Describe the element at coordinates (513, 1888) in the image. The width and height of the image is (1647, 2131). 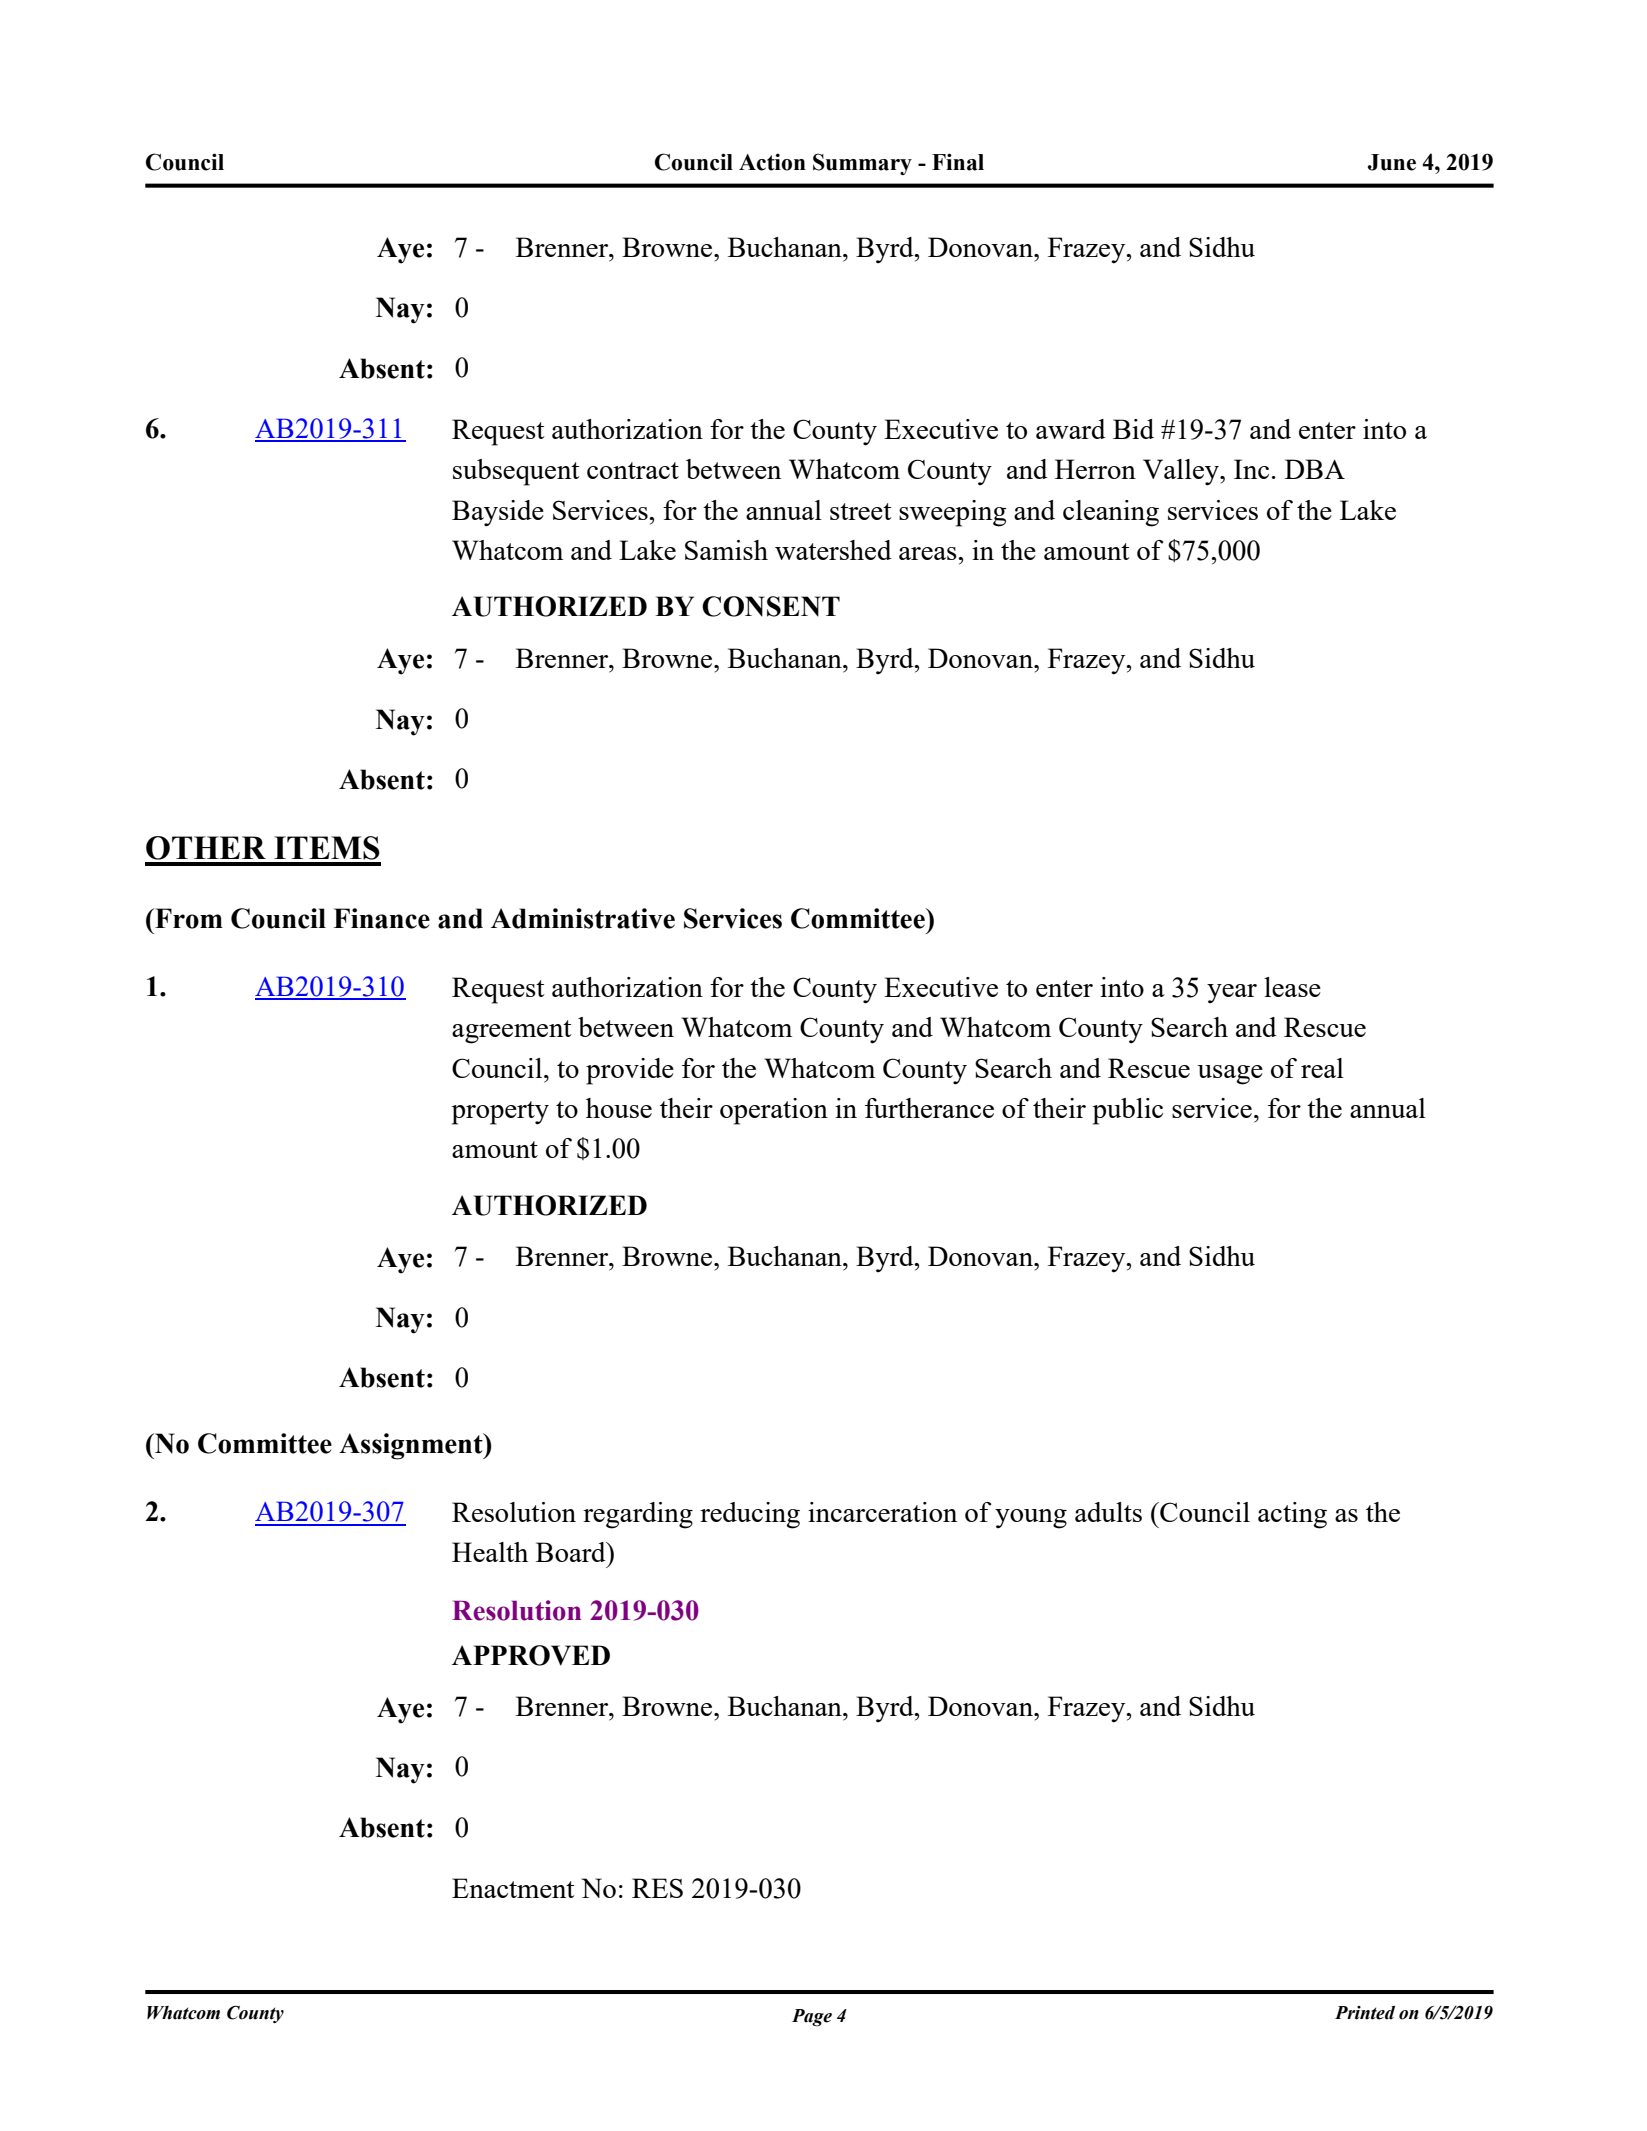
I see `Enactment` at that location.
